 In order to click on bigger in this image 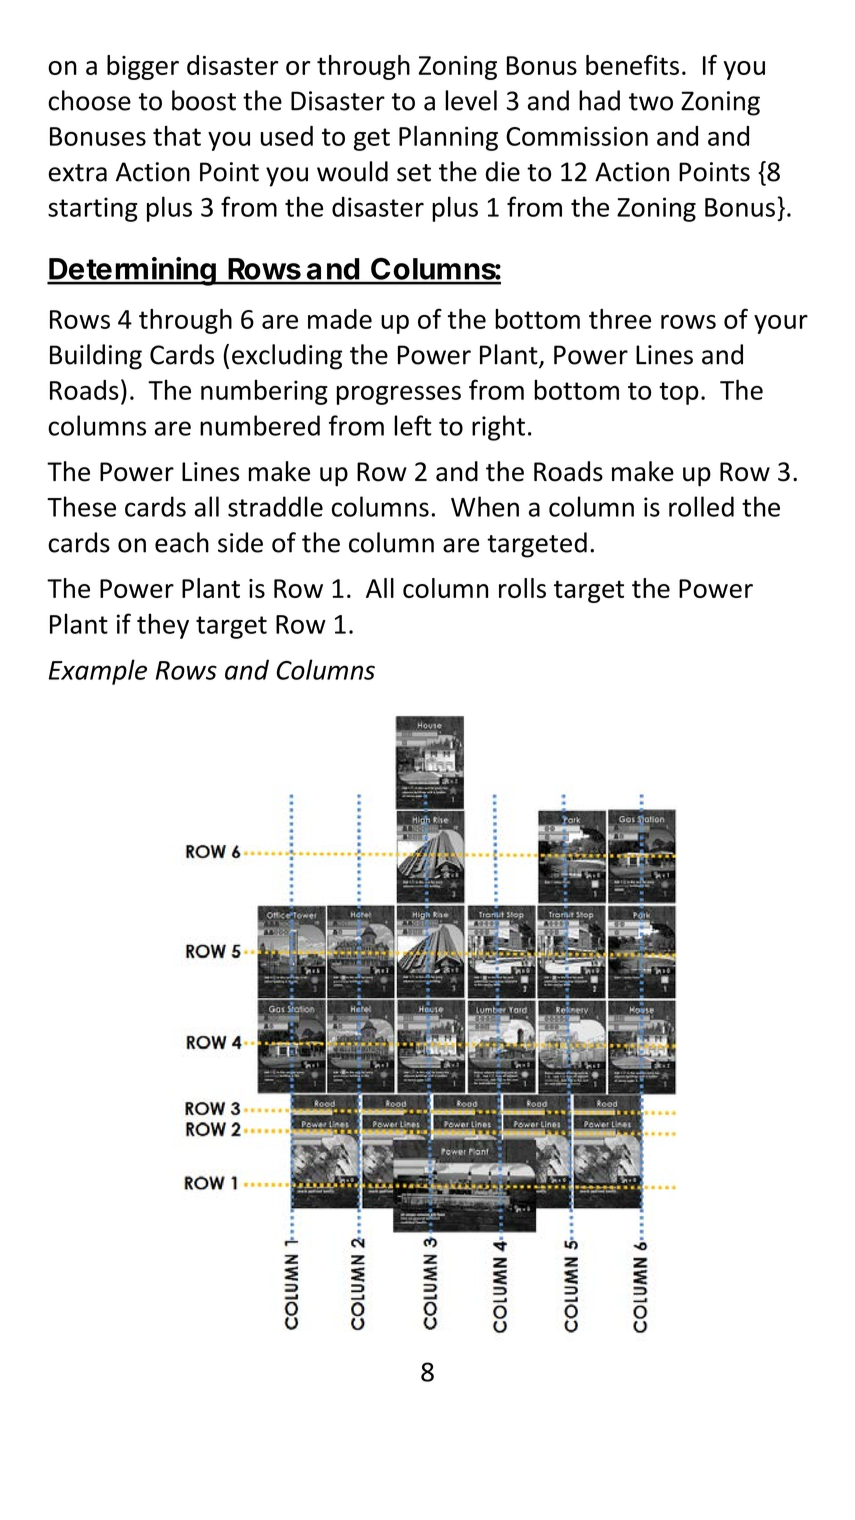, I will do `click(143, 67)`.
